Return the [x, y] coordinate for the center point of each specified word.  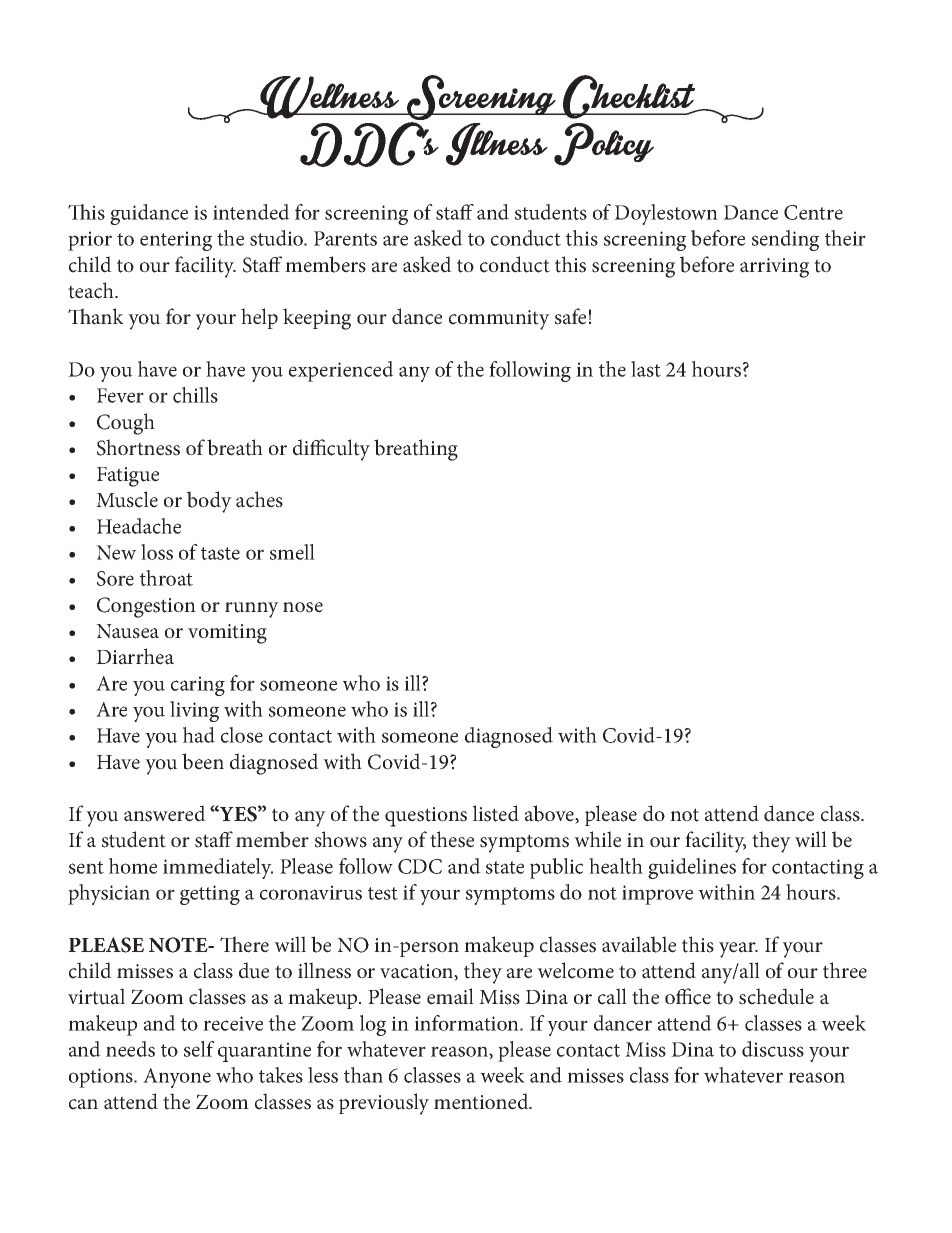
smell [292, 552]
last [646, 369]
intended [251, 212]
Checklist [629, 97]
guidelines [692, 868]
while [597, 839]
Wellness [330, 97]
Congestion [146, 607]
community [499, 320]
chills [195, 395]
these [452, 839]
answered [165, 813]
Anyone [177, 1078]
